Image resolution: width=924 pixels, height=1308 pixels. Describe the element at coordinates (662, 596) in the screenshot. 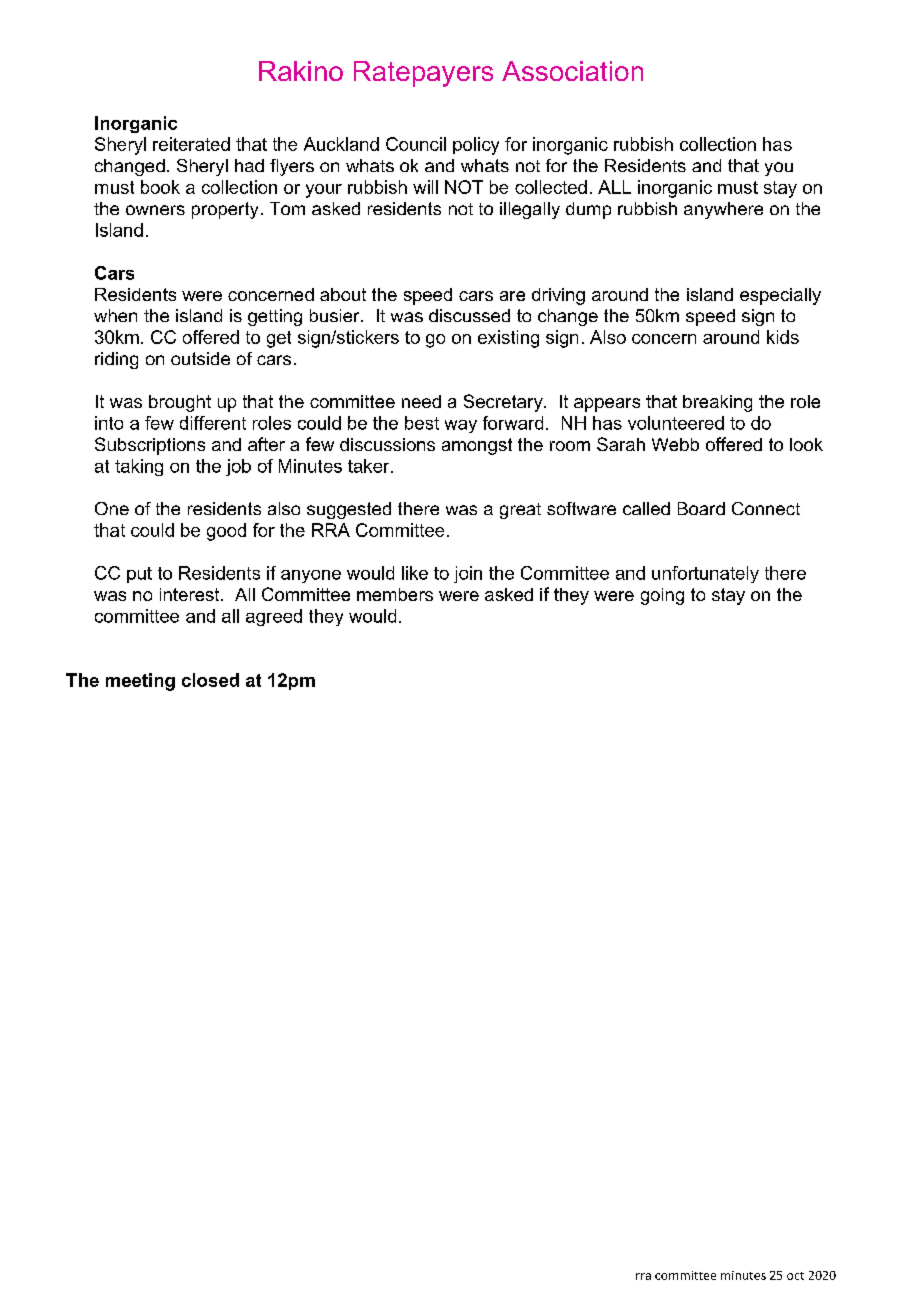

I see `going` at that location.
